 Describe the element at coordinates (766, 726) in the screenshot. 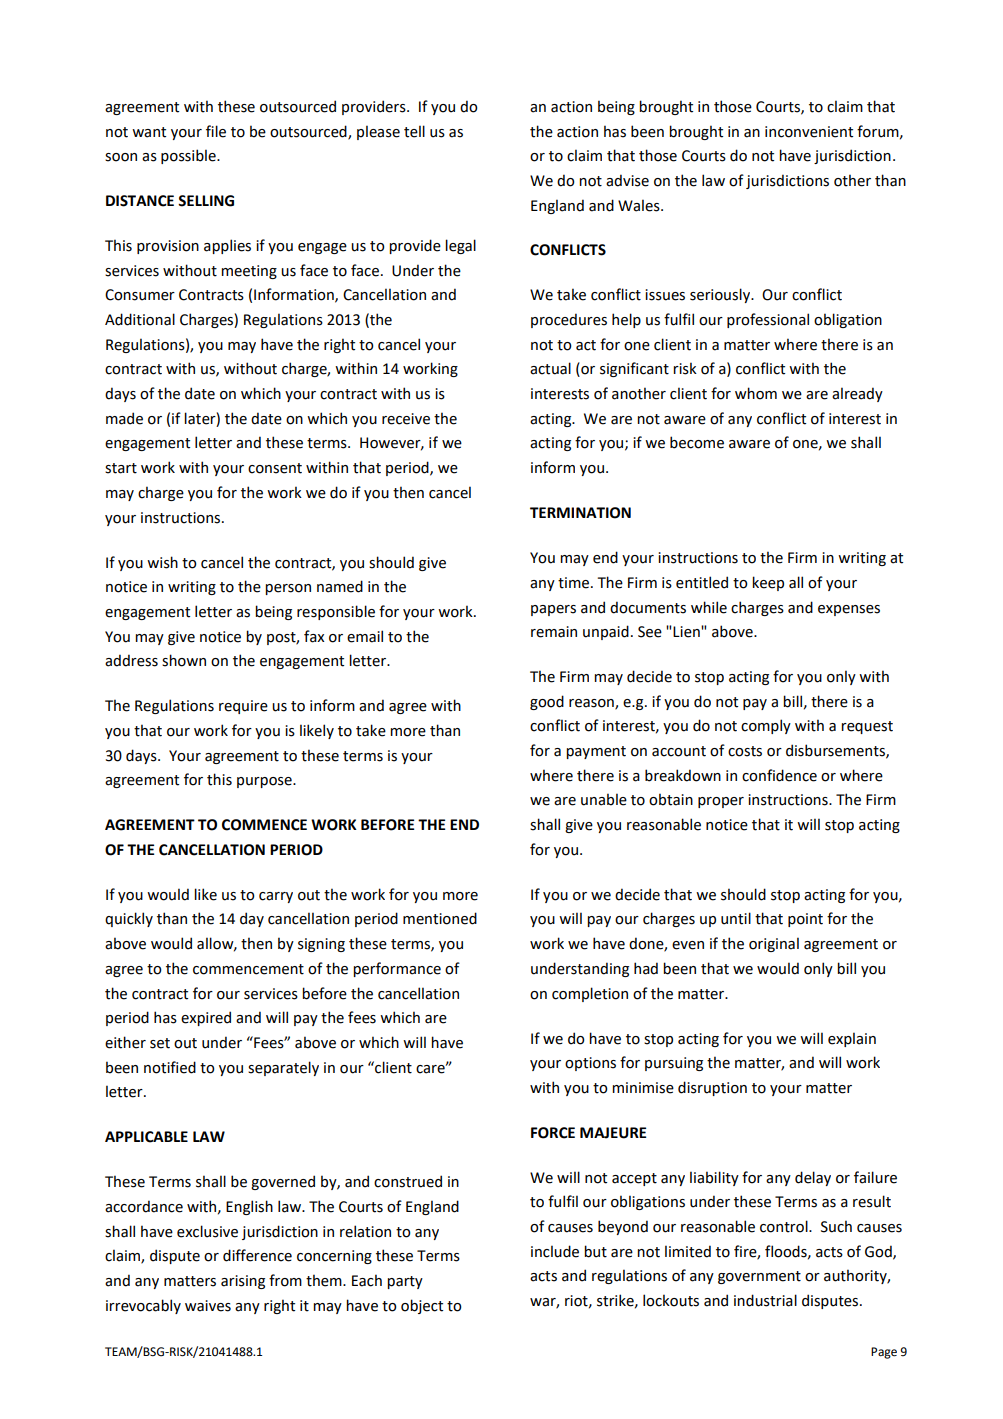

I see `comply` at that location.
